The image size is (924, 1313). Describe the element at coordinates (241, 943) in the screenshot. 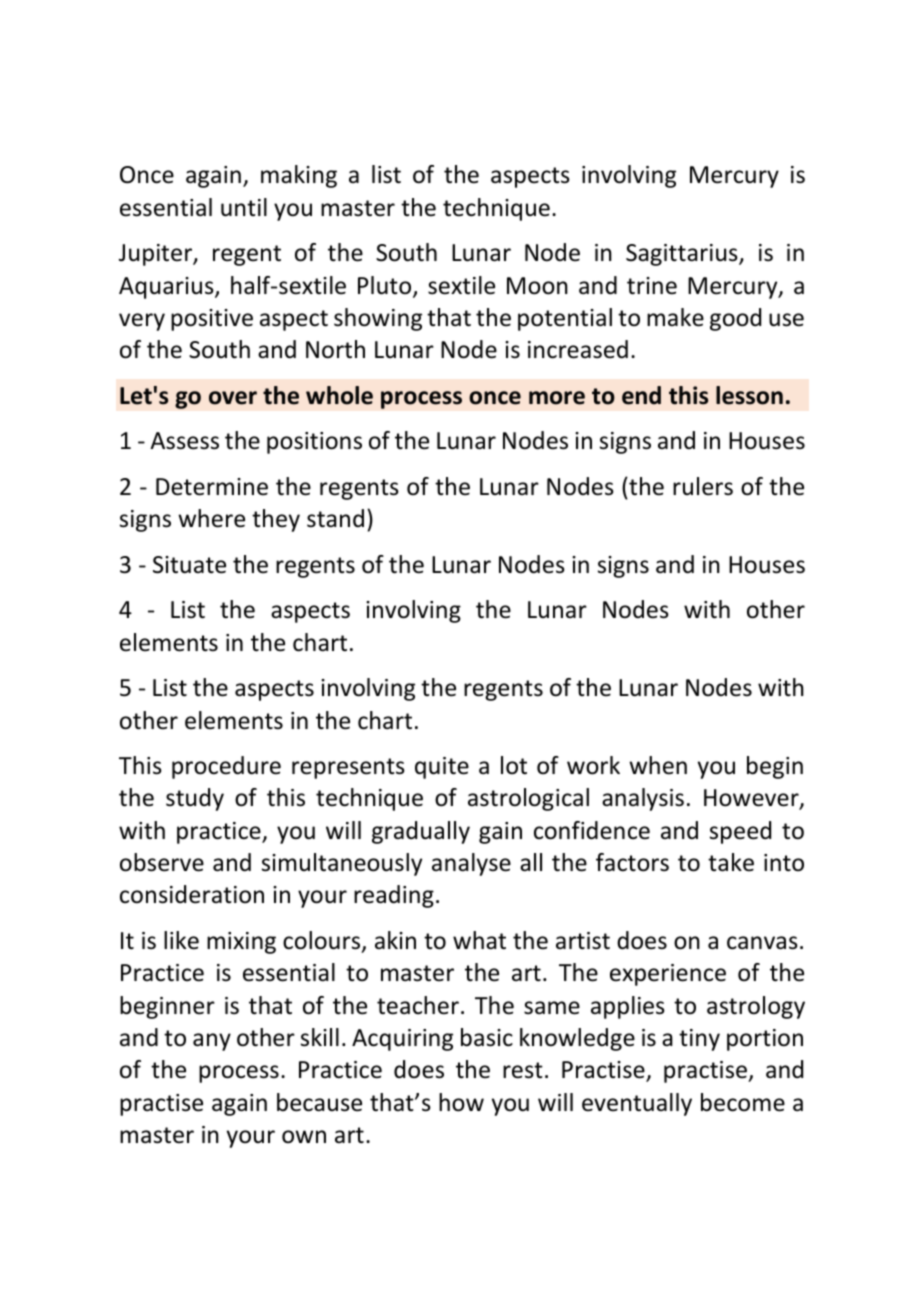

I see `mixing` at that location.
